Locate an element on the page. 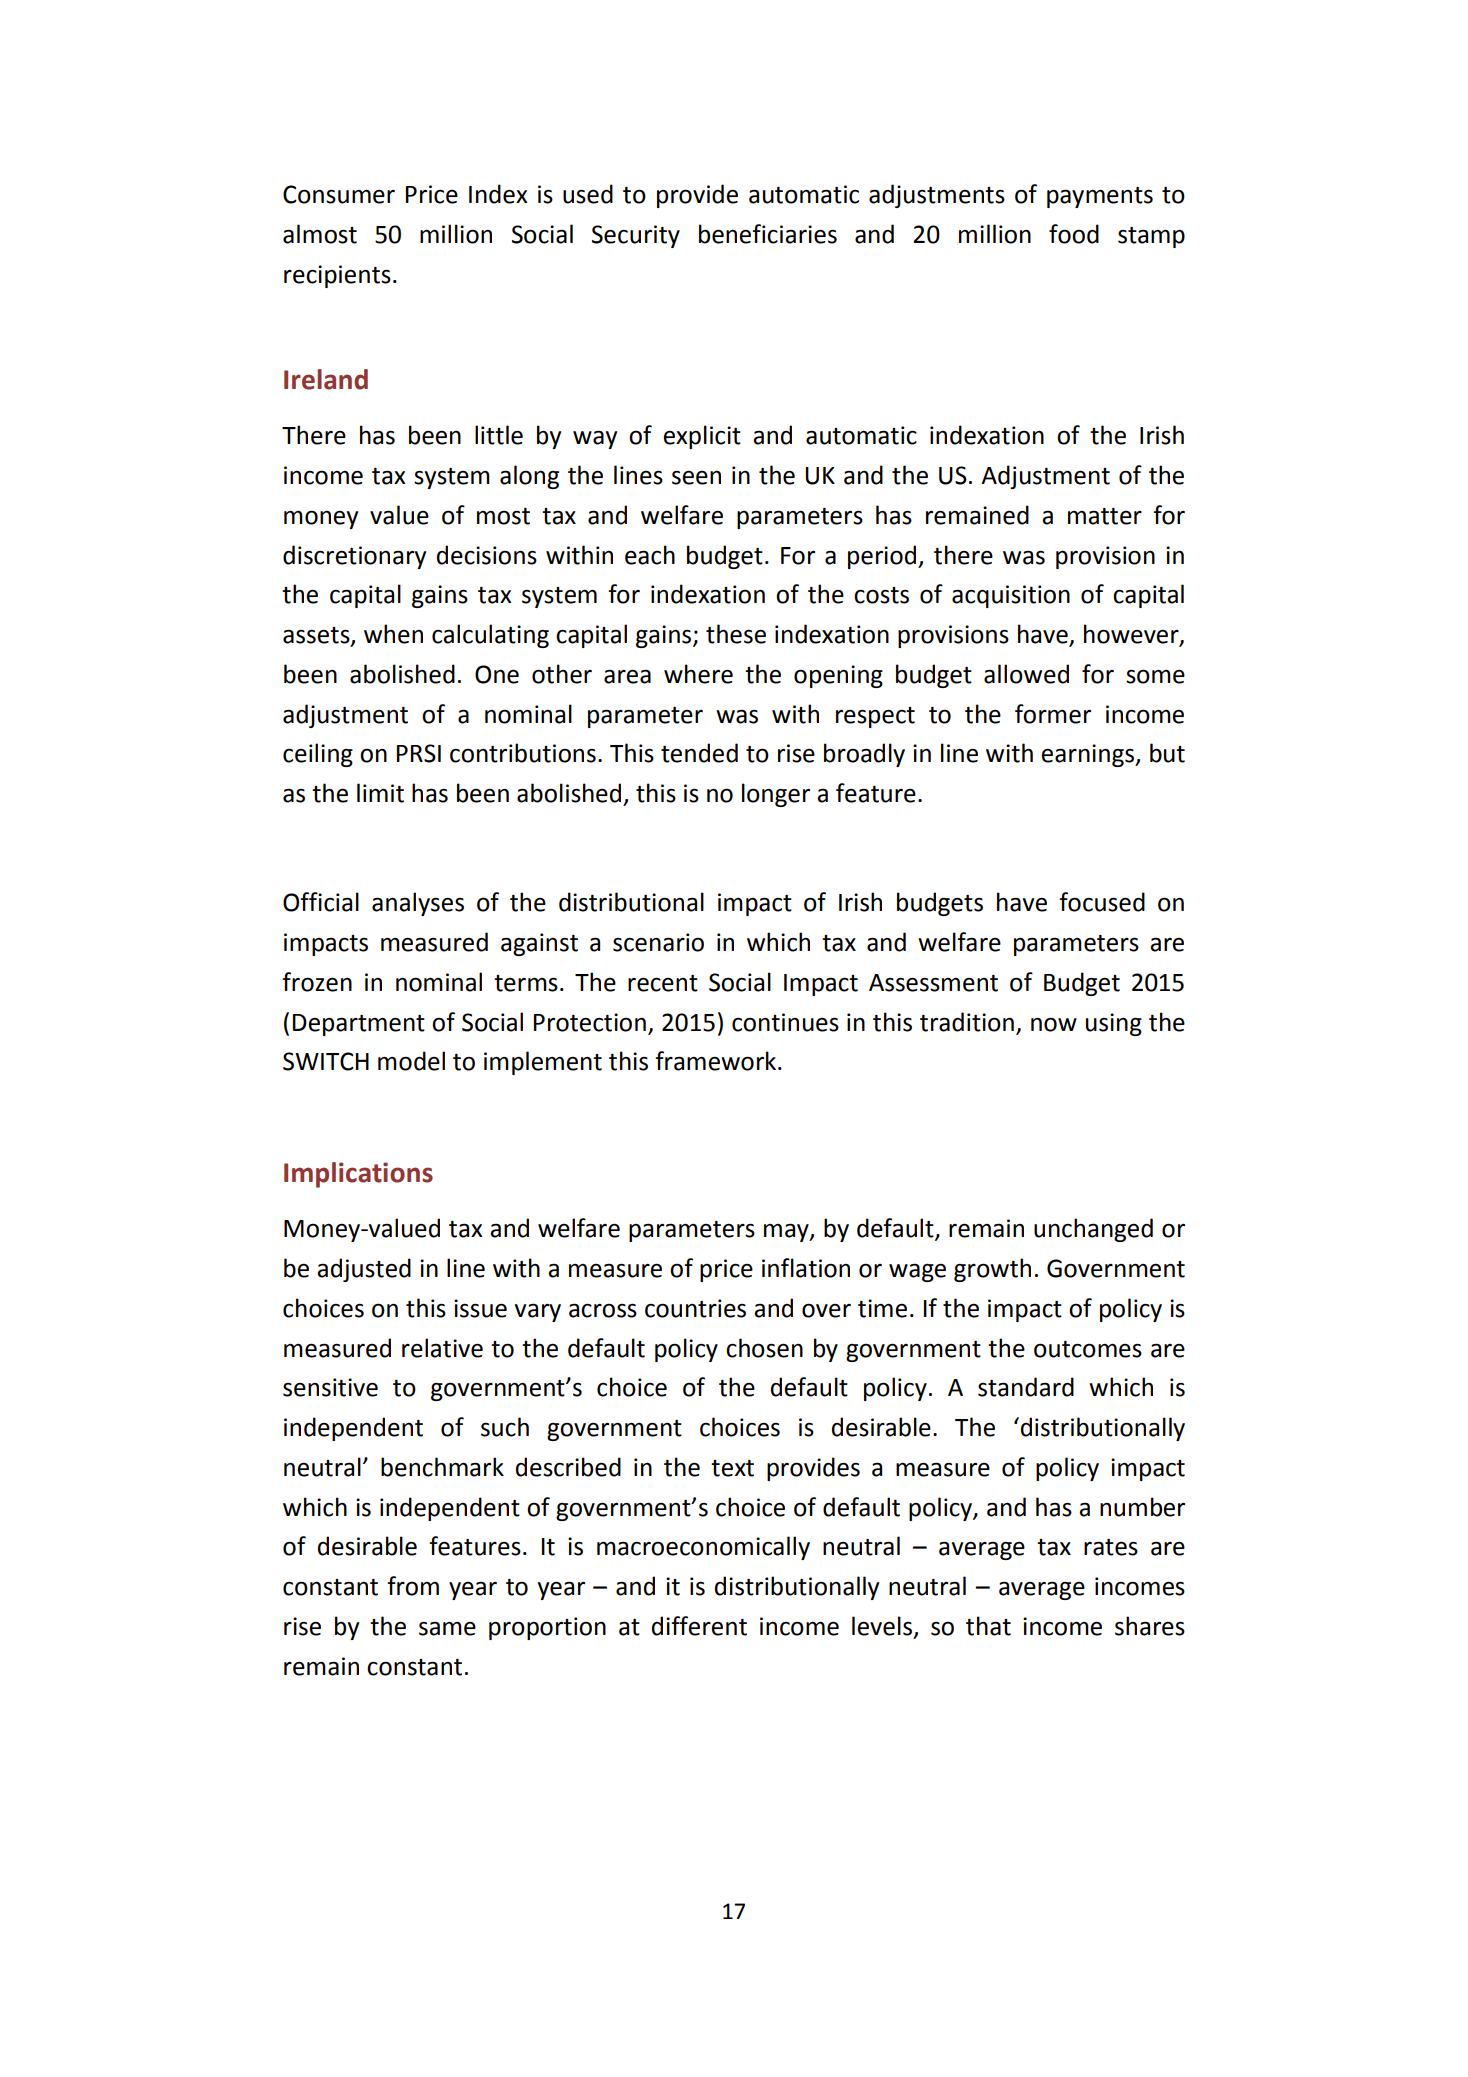 The height and width of the image is (2077, 1468). now is located at coordinates (1054, 1024).
